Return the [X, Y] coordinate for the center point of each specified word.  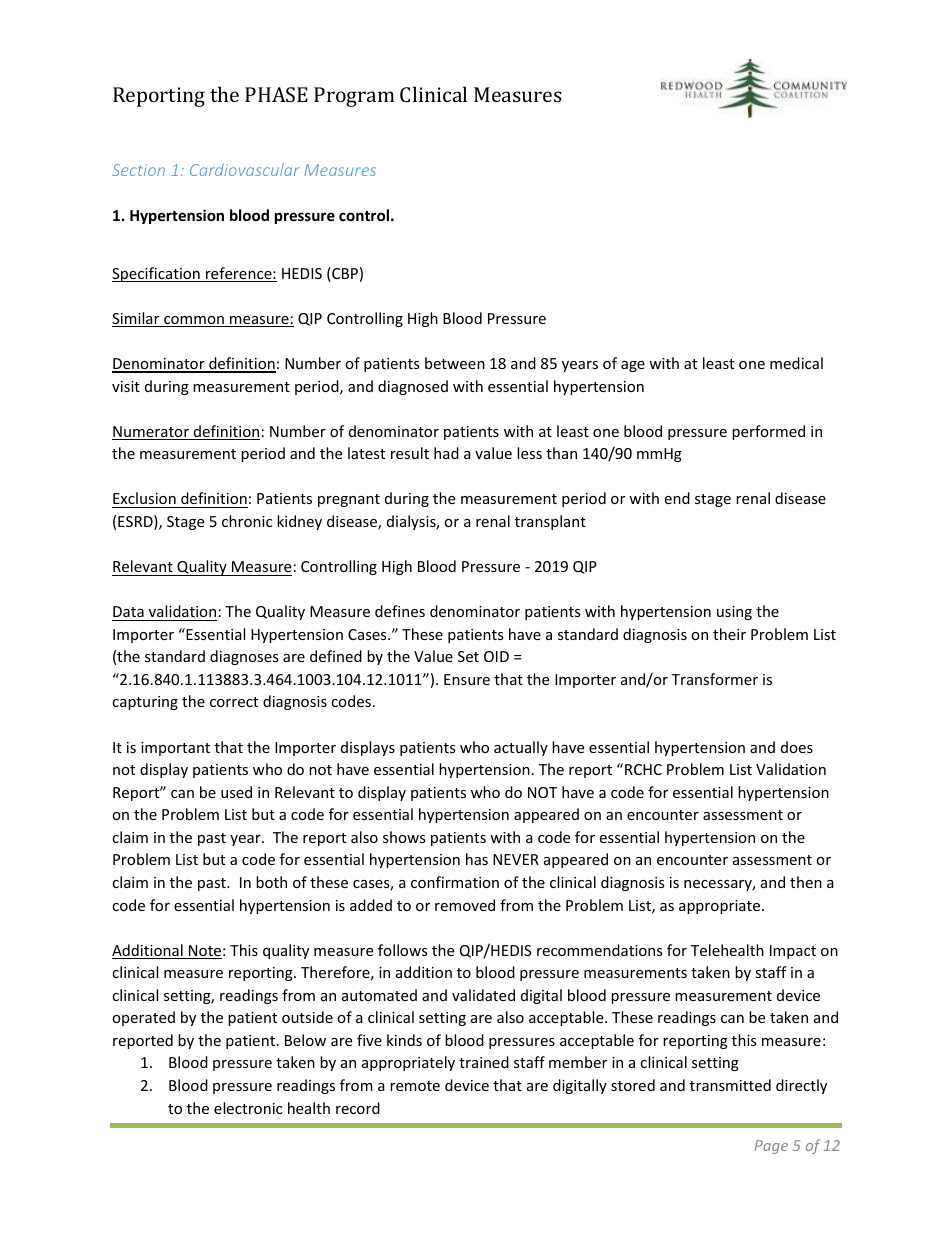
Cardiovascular [244, 169]
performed [768, 432]
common [194, 321]
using [734, 613]
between [455, 363]
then [806, 882]
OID [496, 656]
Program [354, 97]
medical [796, 363]
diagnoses [244, 657]
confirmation [455, 882]
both [271, 882]
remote [415, 1086]
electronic [248, 1108]
